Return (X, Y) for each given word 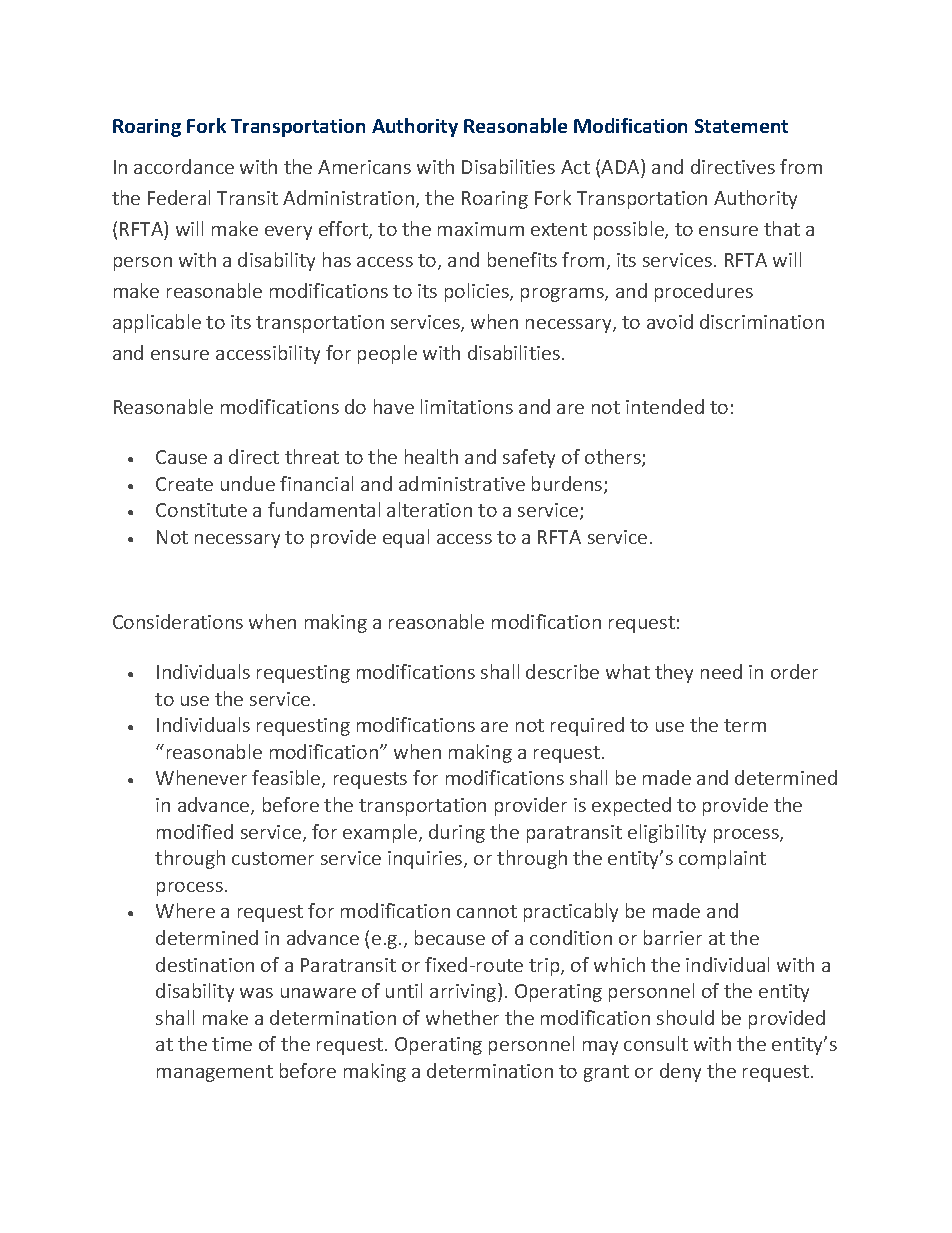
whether (462, 1017)
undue (248, 483)
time (232, 1044)
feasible (287, 779)
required (587, 726)
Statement (741, 126)
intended (665, 406)
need (721, 671)
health (431, 456)
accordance (184, 166)
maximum (481, 229)
